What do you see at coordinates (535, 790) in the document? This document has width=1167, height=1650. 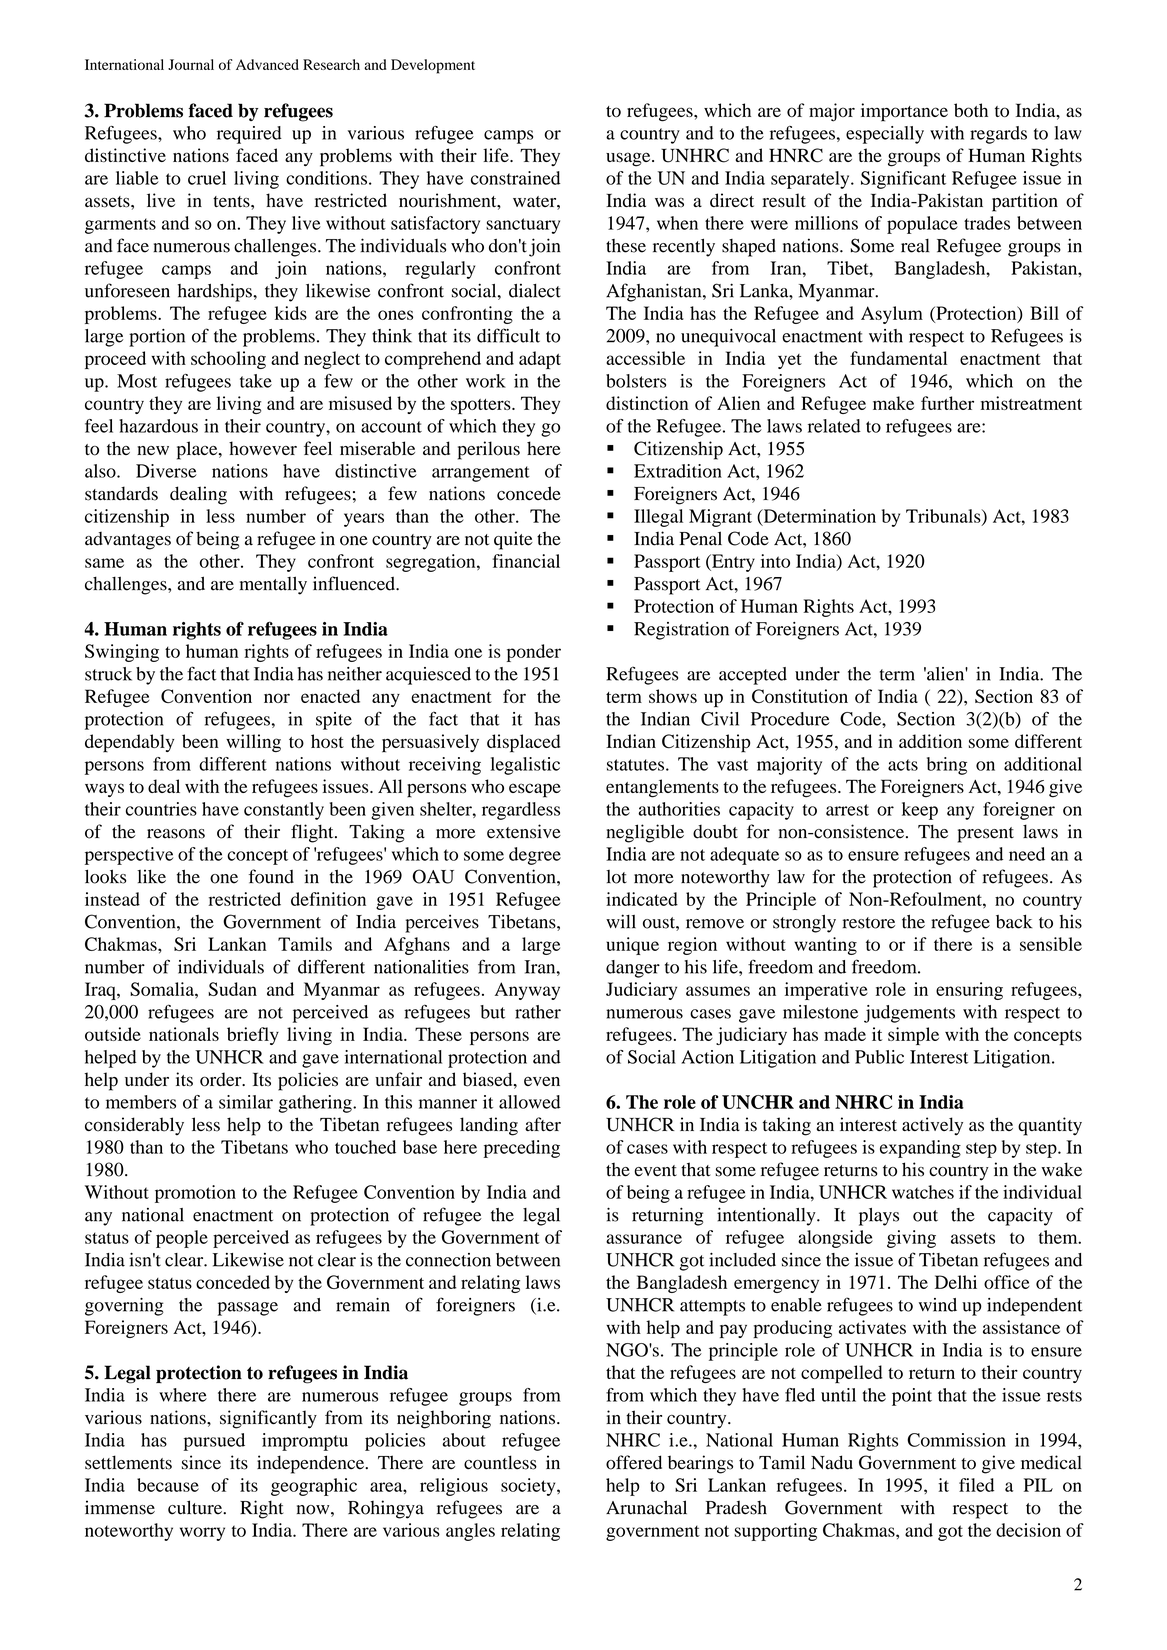 I see `escape` at bounding box center [535, 790].
